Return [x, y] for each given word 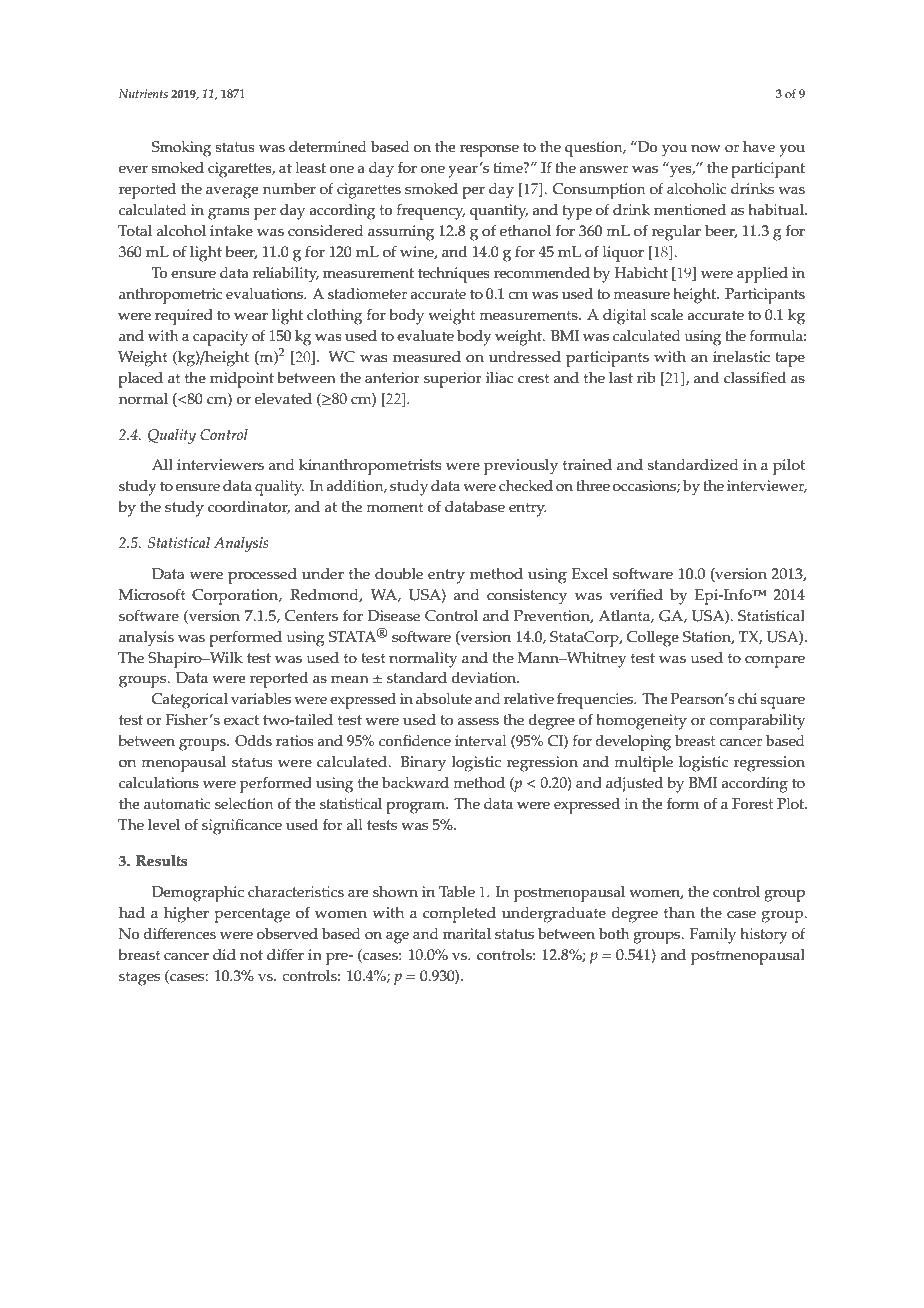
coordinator [249, 507]
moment [395, 507]
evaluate [425, 336]
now [706, 148]
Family [713, 936]
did [224, 954]
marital [467, 933]
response [489, 150]
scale [667, 315]
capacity [220, 338]
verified [636, 594]
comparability [757, 722]
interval [481, 741]
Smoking [181, 149]
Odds [253, 741]
